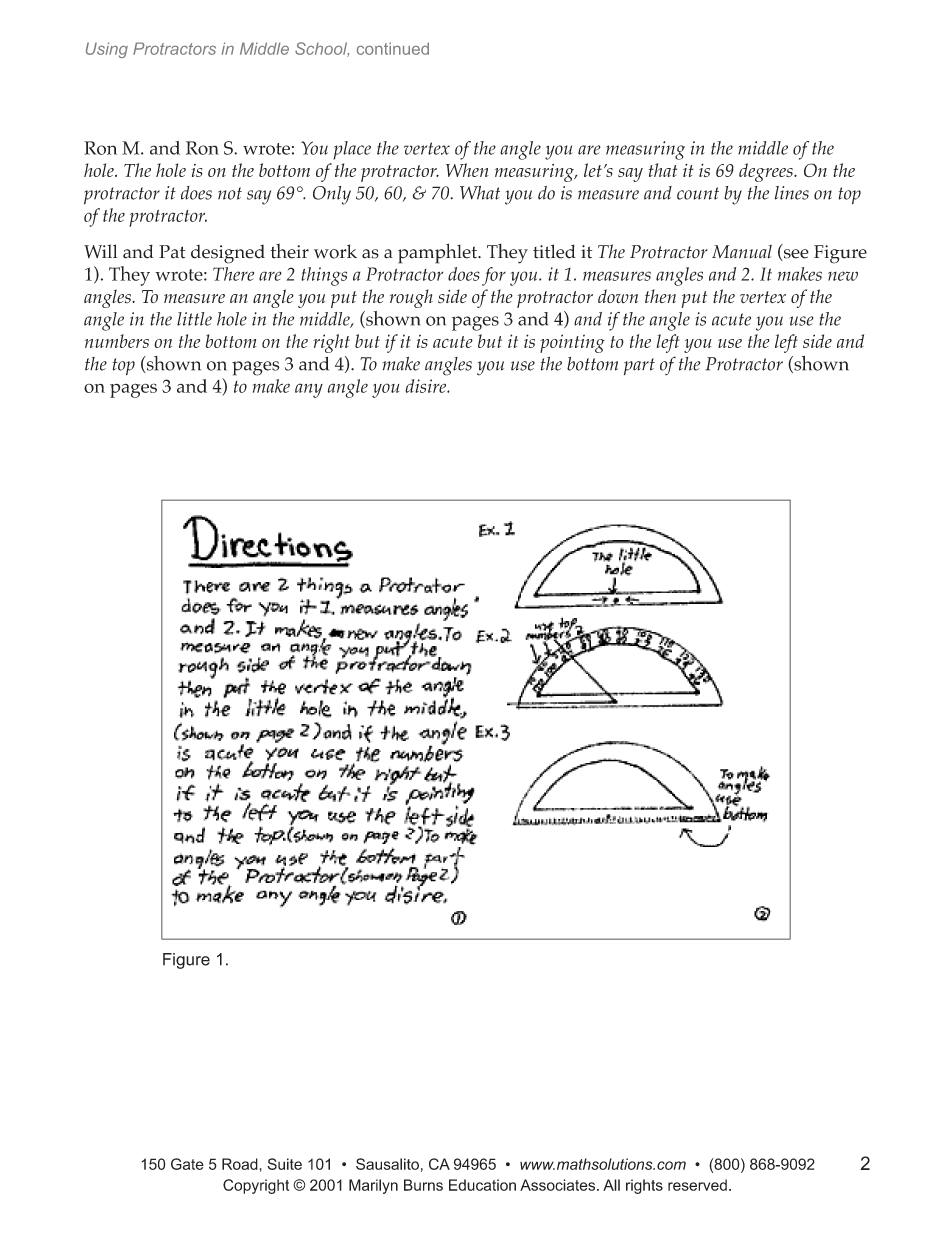 This image has width=952, height=1233. What do you see at coordinates (767, 172) in the image?
I see `degrees` at bounding box center [767, 172].
